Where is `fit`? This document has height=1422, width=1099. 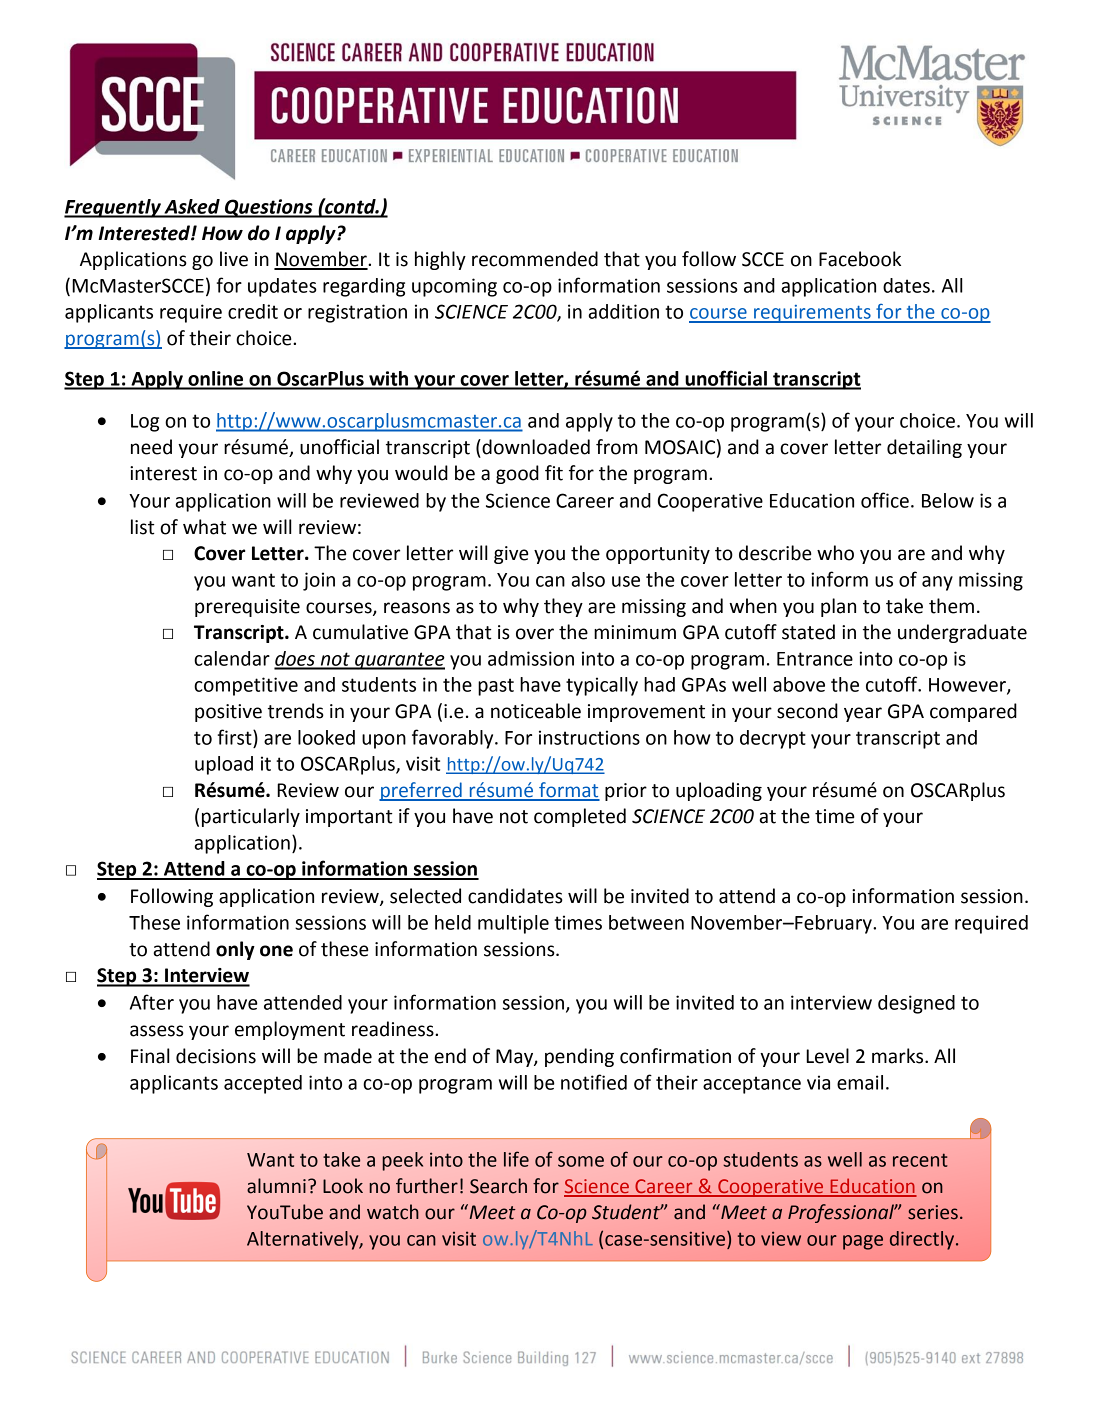 fit is located at coordinates (554, 473).
